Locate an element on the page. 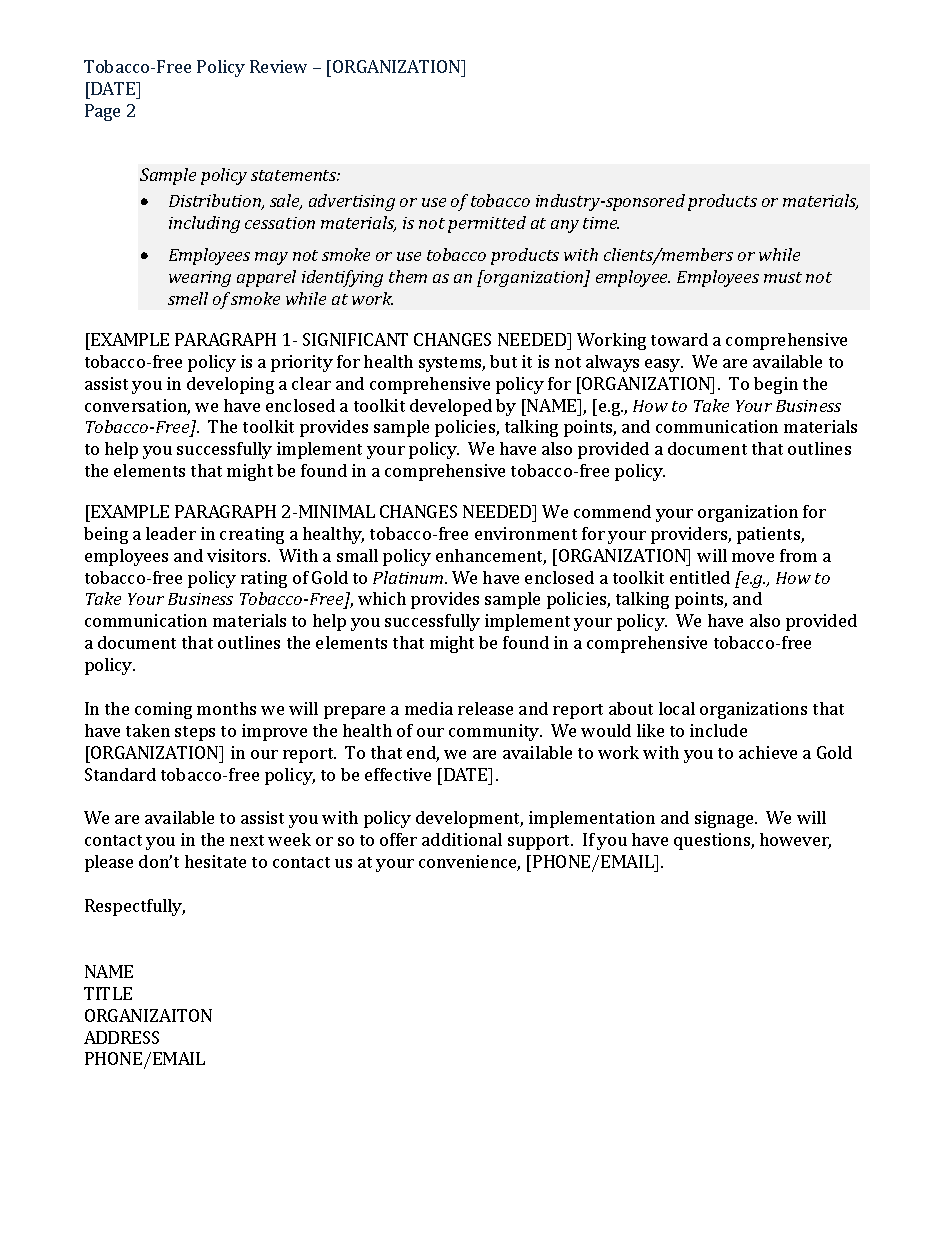  Review is located at coordinates (278, 66).
